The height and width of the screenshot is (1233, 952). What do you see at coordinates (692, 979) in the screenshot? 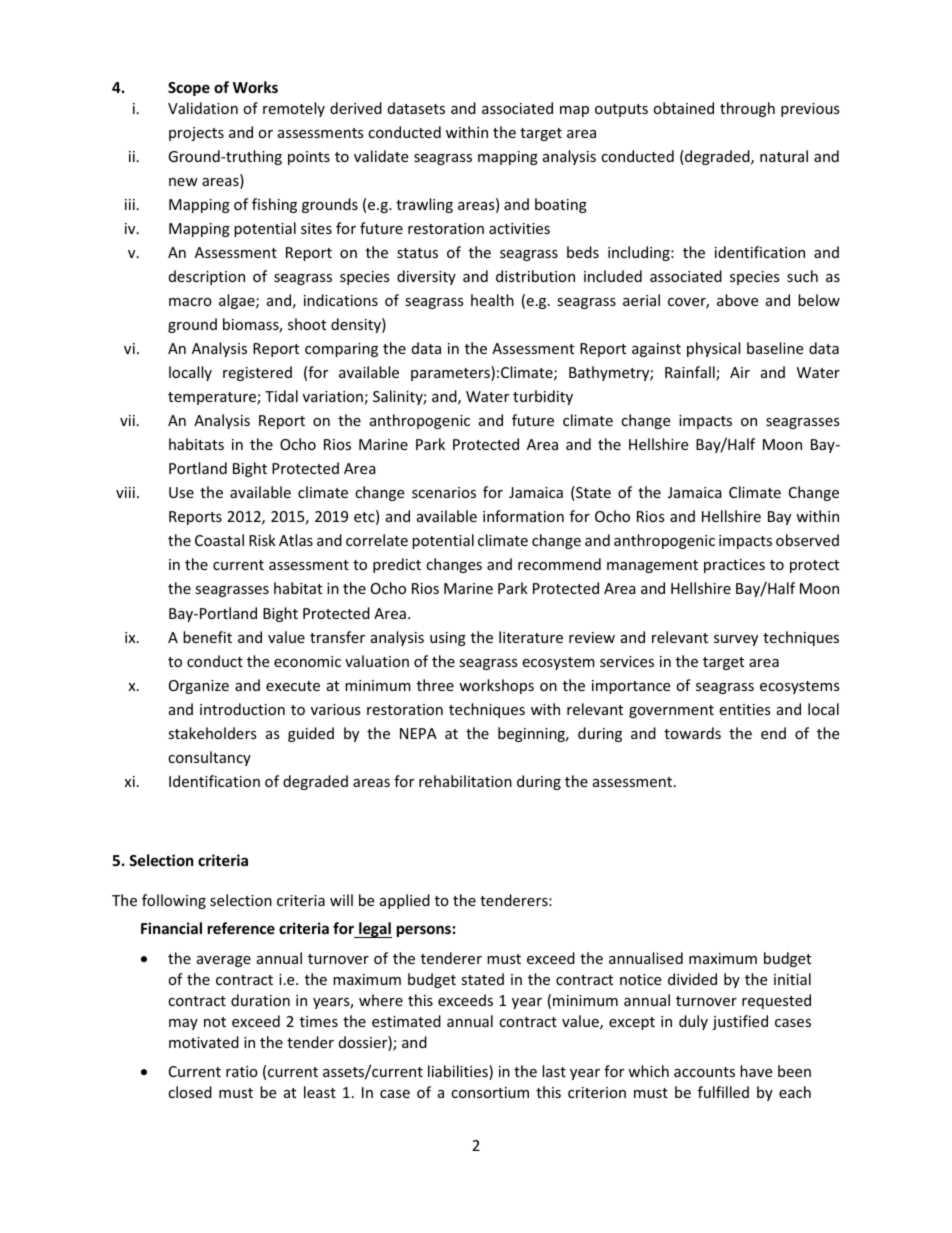
I see `divided` at bounding box center [692, 979].
